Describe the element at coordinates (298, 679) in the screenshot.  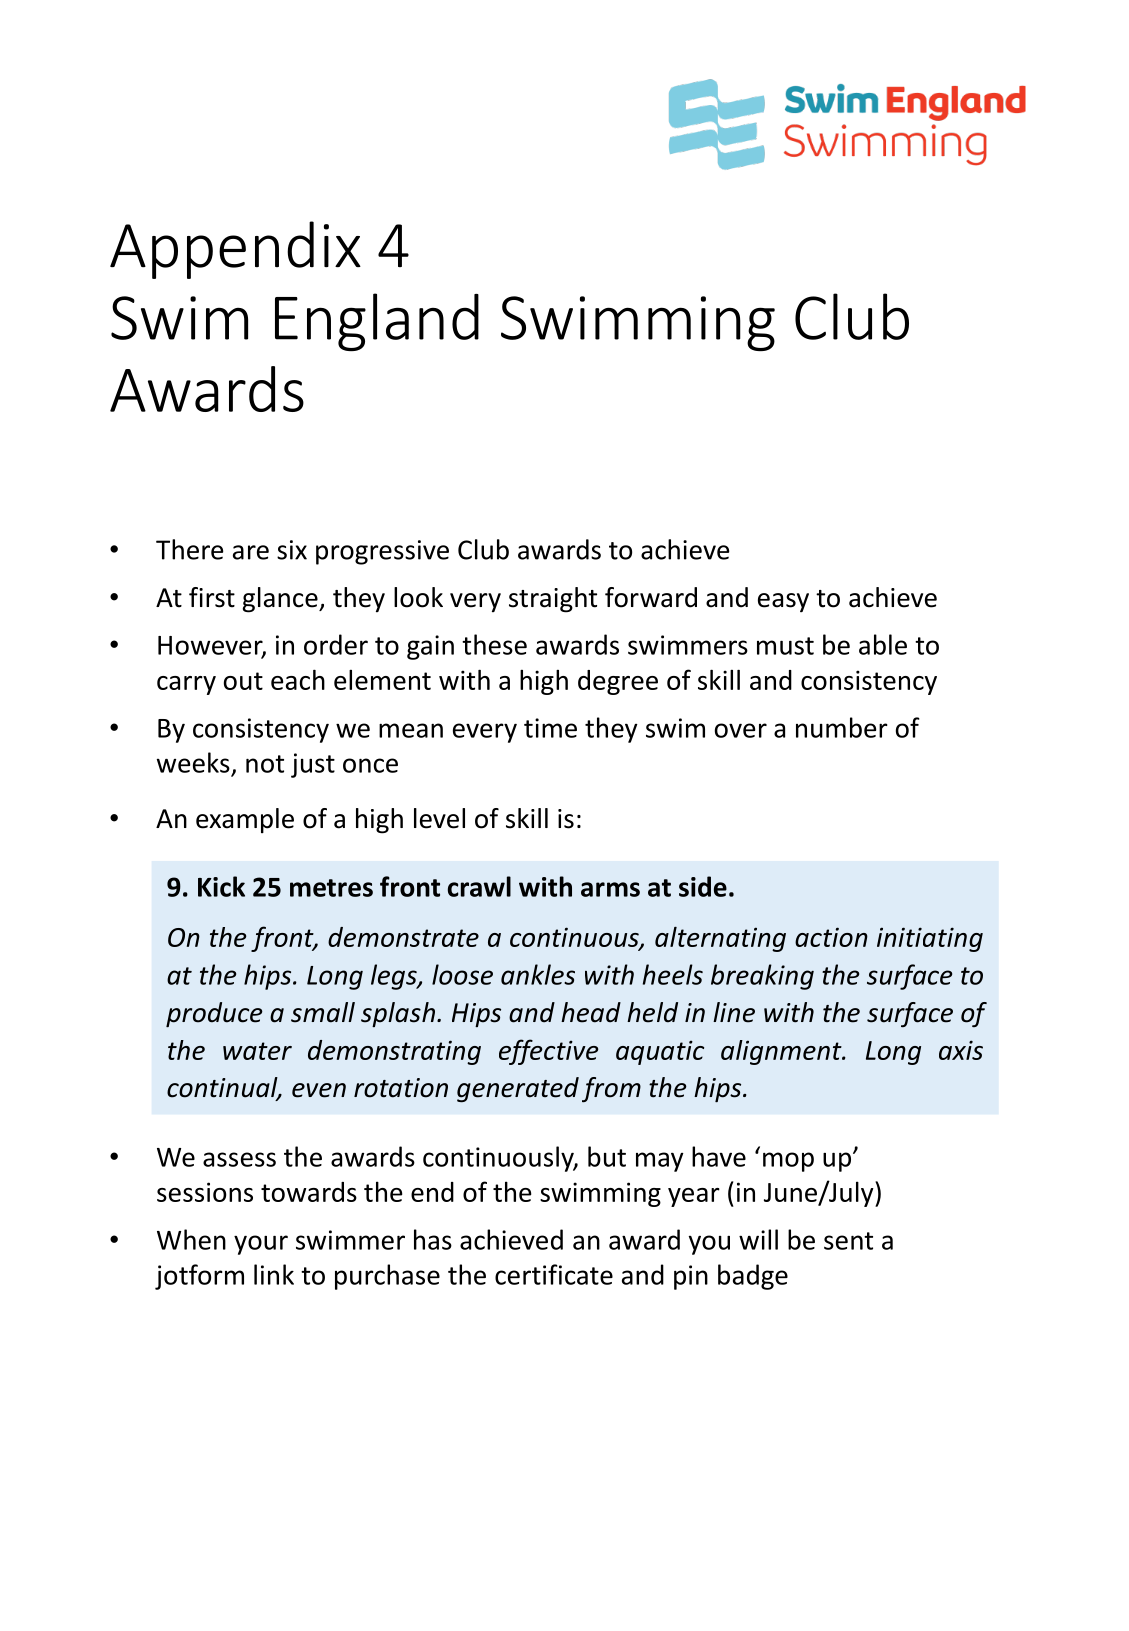
I see `each` at that location.
